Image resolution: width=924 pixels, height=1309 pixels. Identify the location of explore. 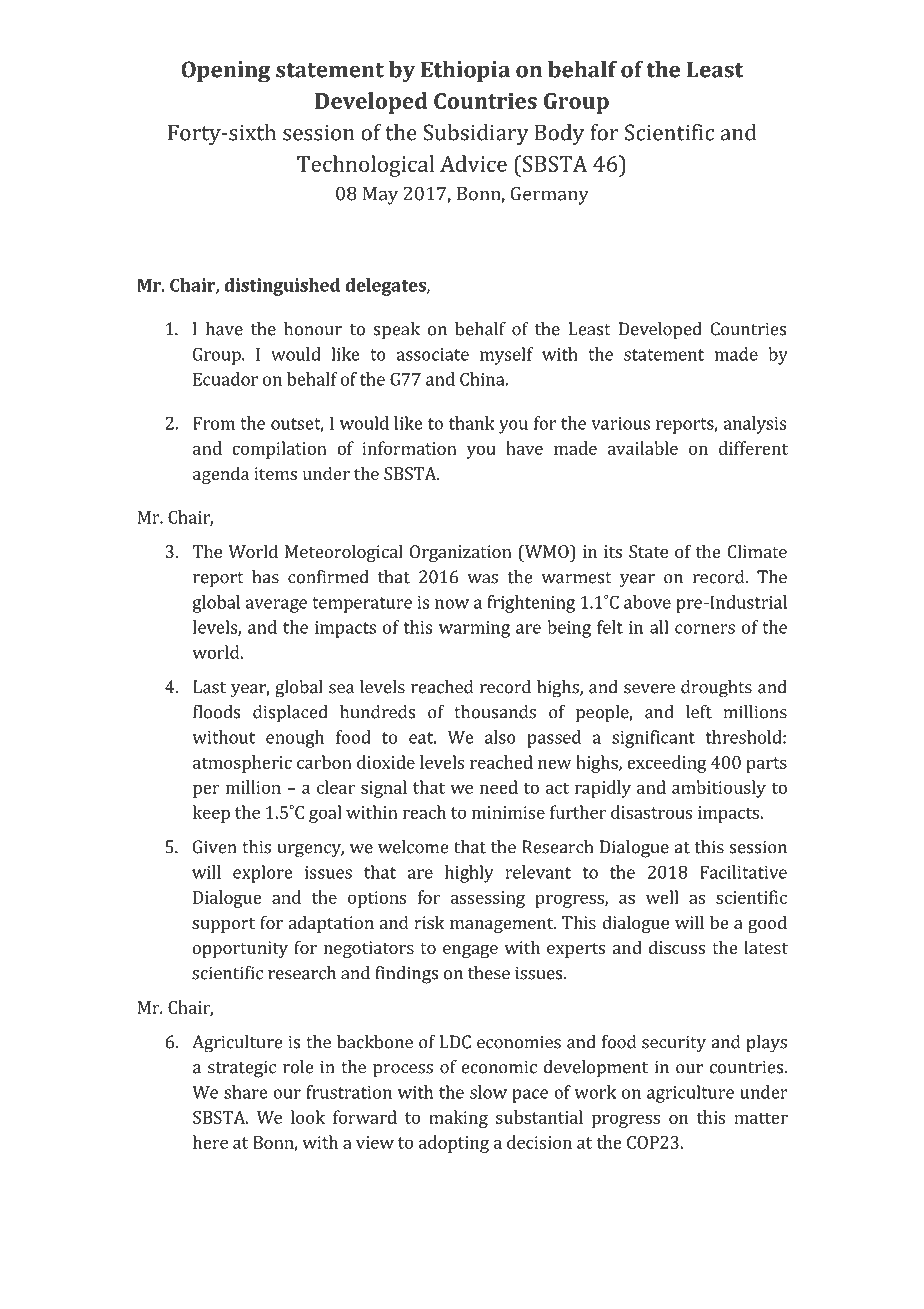
(263, 874).
